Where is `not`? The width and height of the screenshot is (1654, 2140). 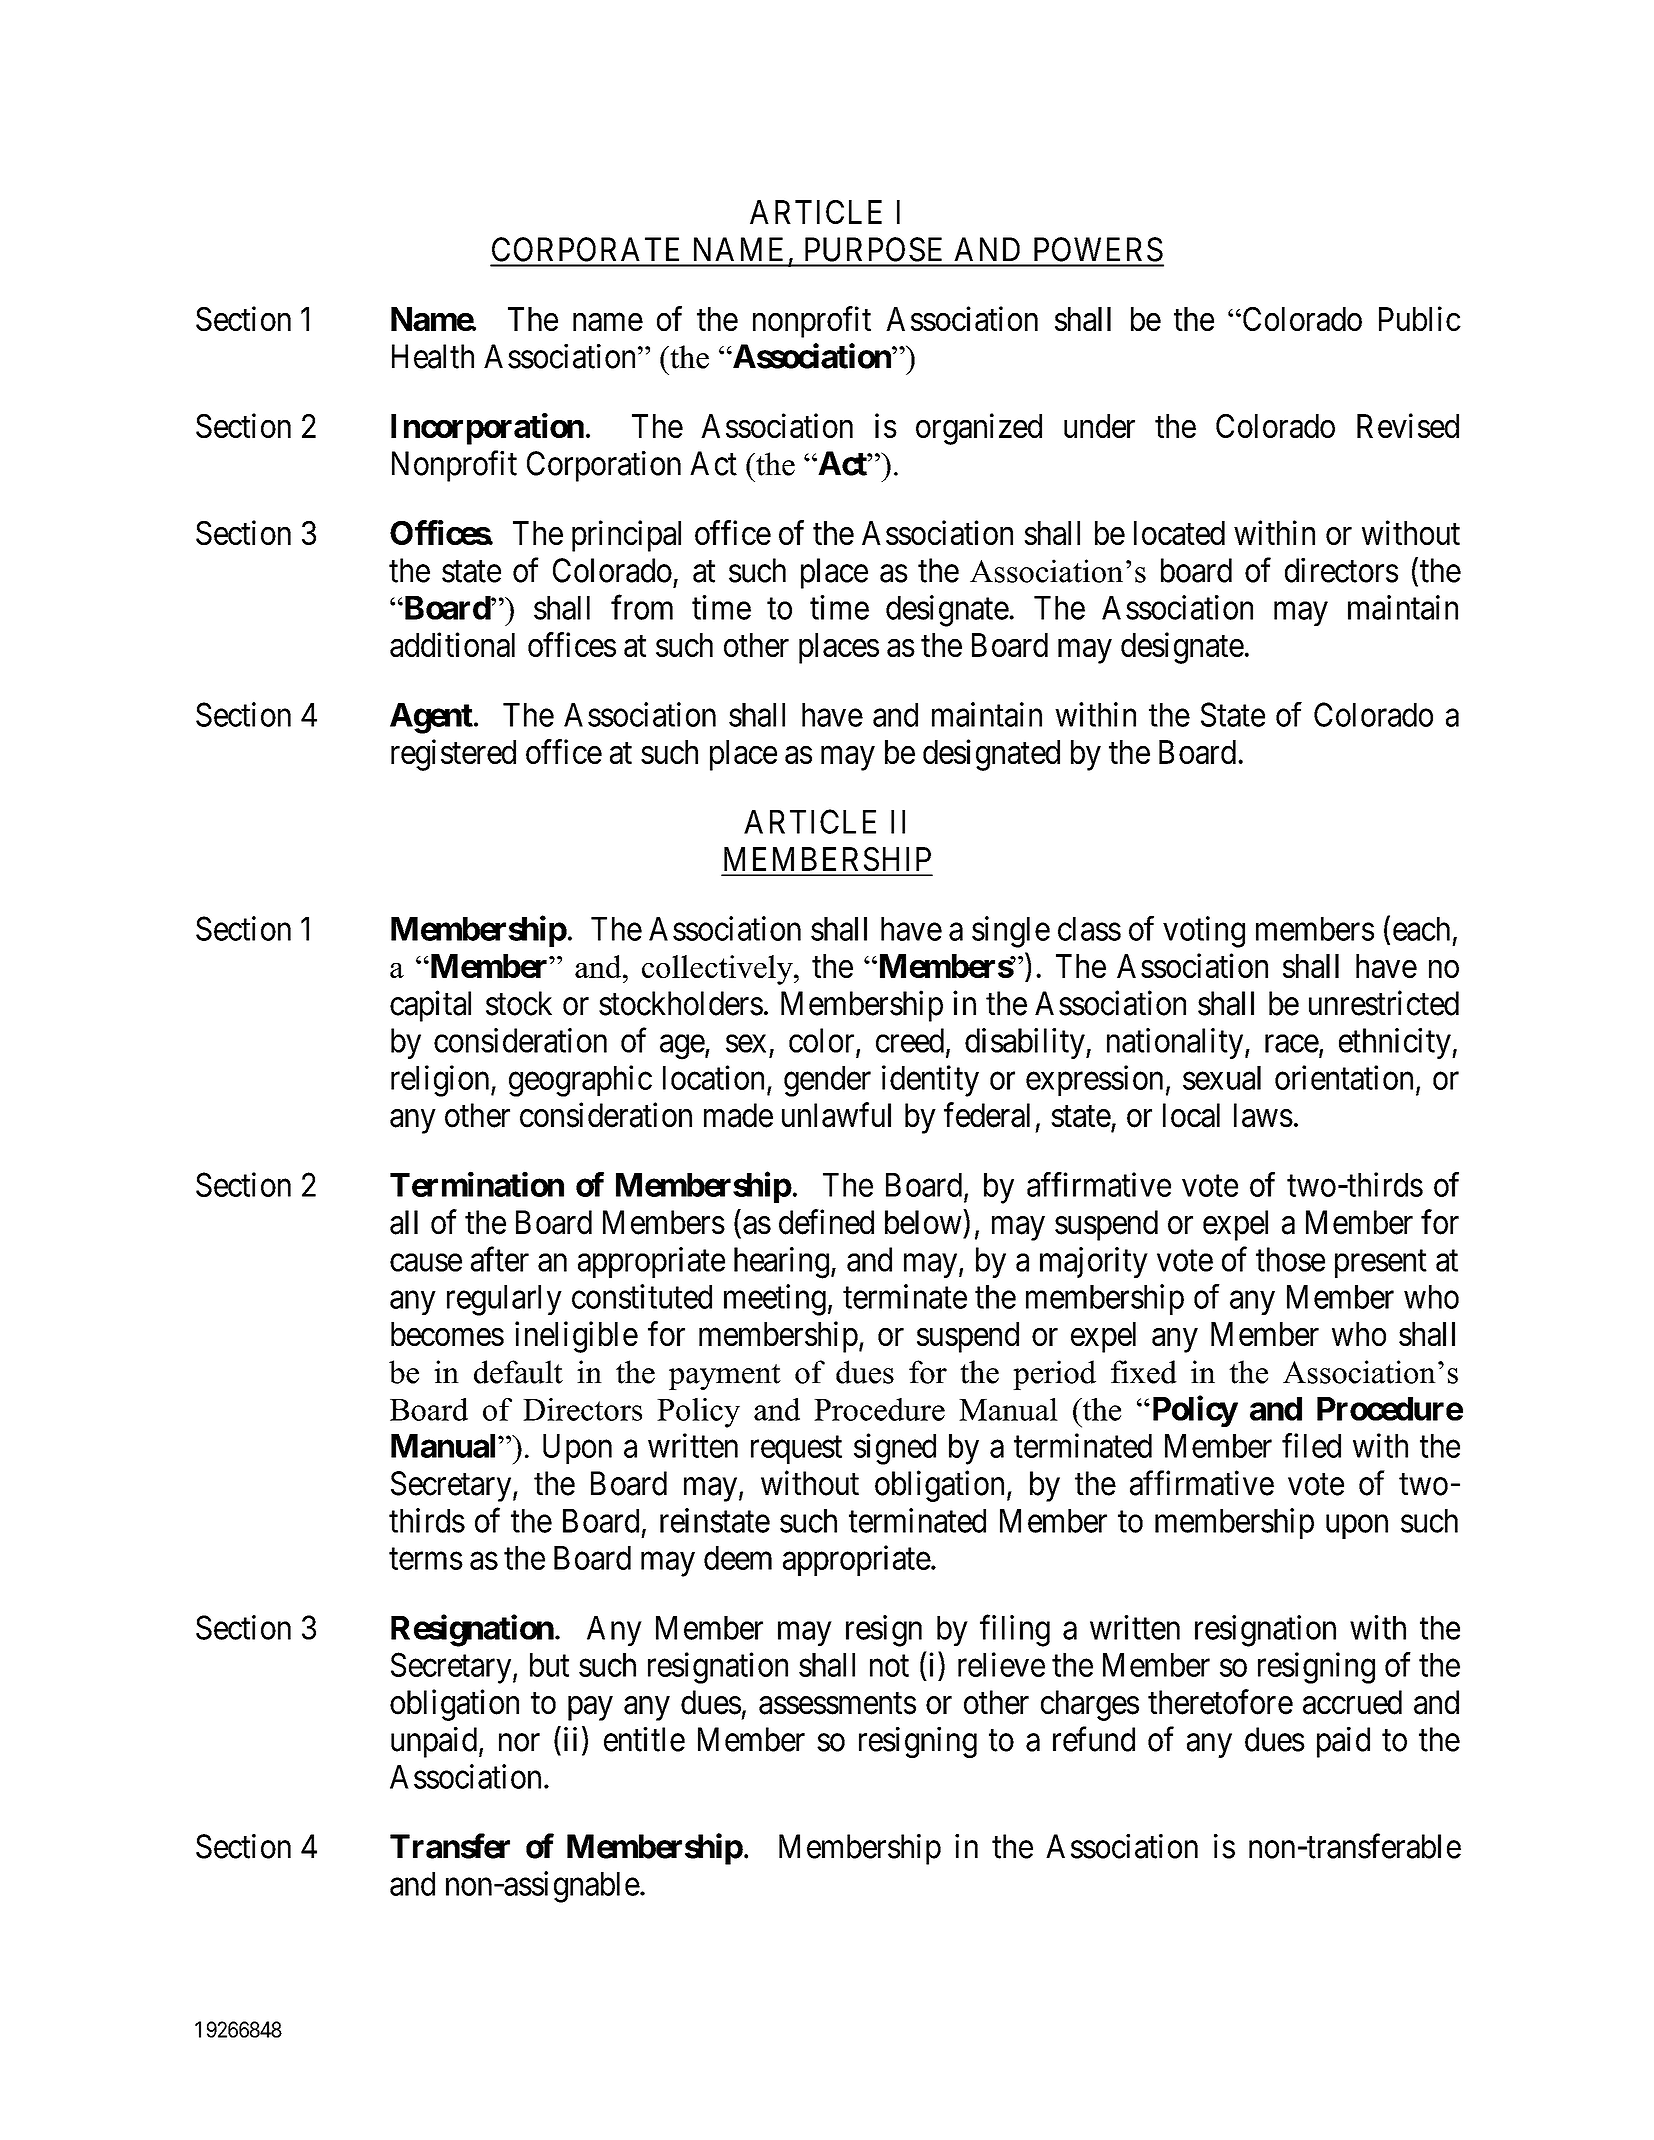 not is located at coordinates (889, 1666).
